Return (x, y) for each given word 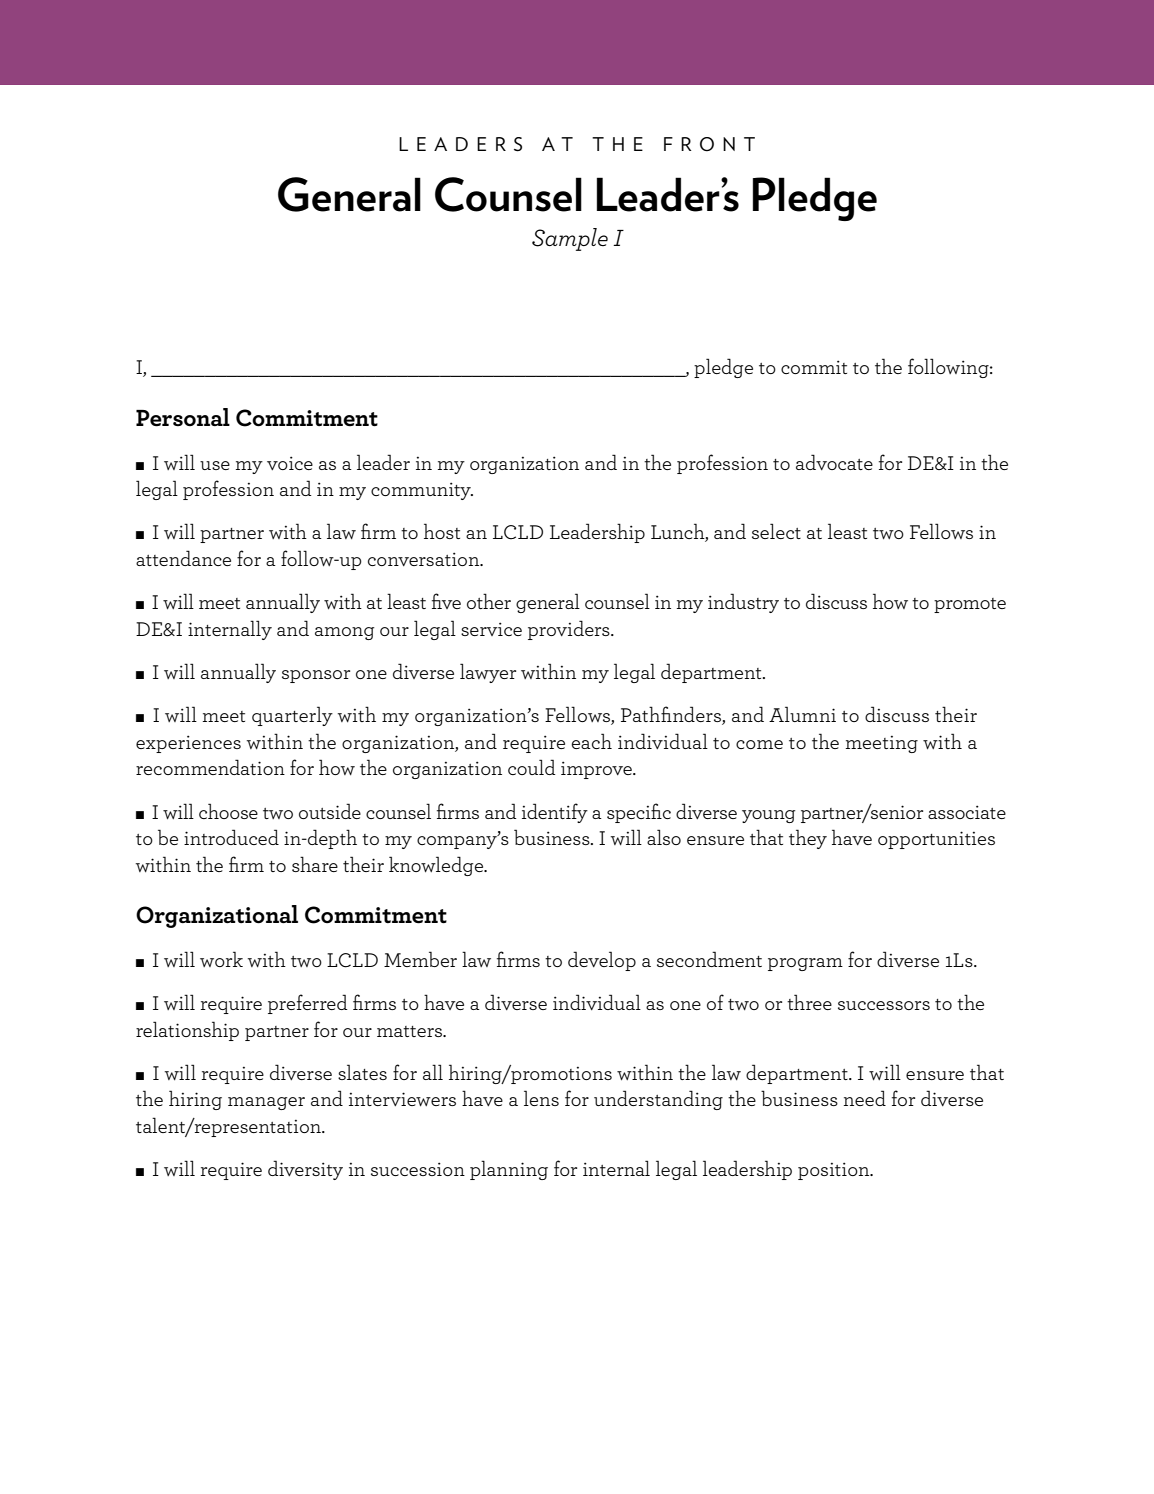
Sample (570, 239)
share (315, 864)
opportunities (936, 840)
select (776, 531)
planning (509, 1170)
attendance (183, 558)
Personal (183, 417)
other (489, 601)
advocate (834, 462)
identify (555, 813)
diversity (305, 1170)
